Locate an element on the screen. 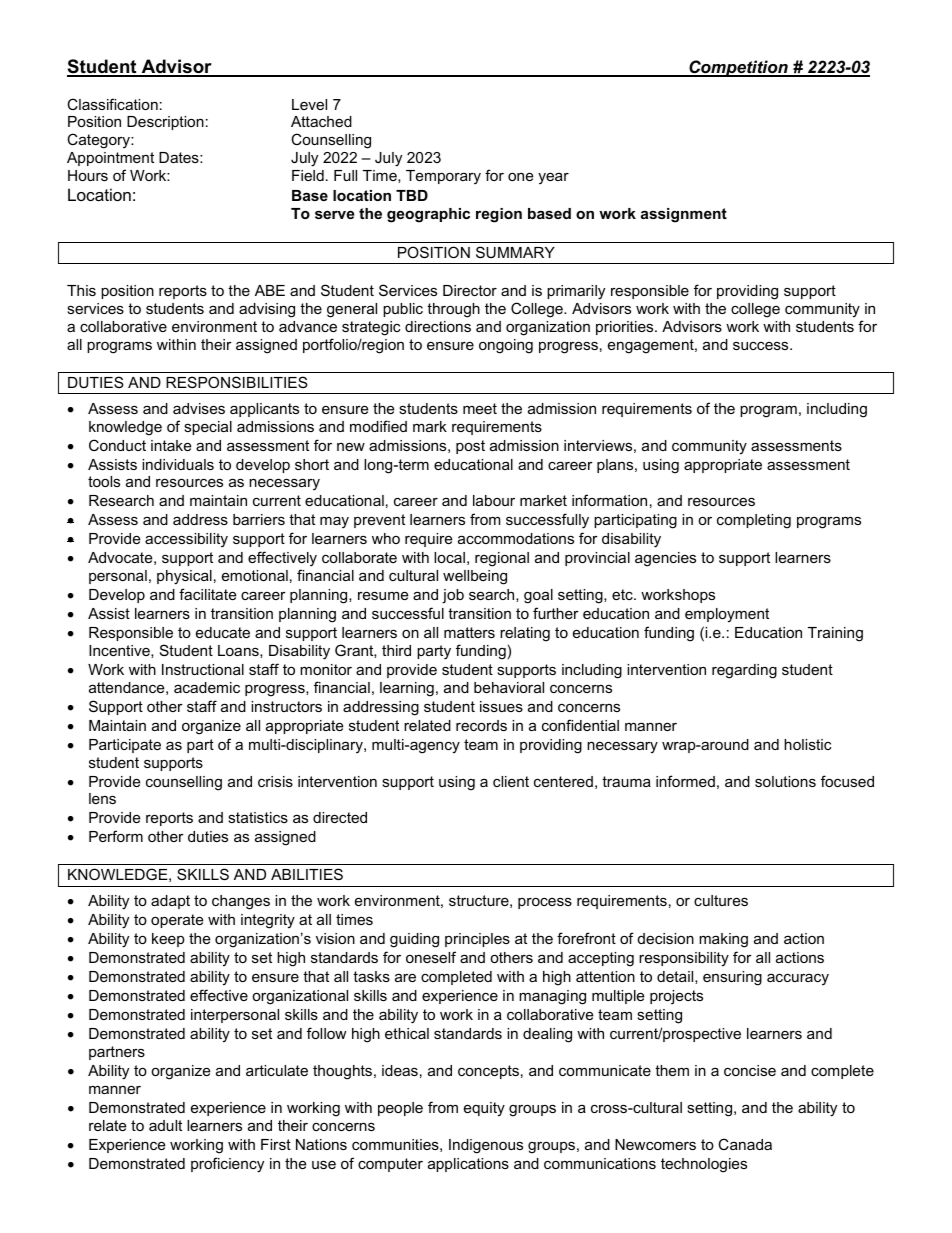 This screenshot has height=1233, width=952. intake is located at coordinates (171, 445).
